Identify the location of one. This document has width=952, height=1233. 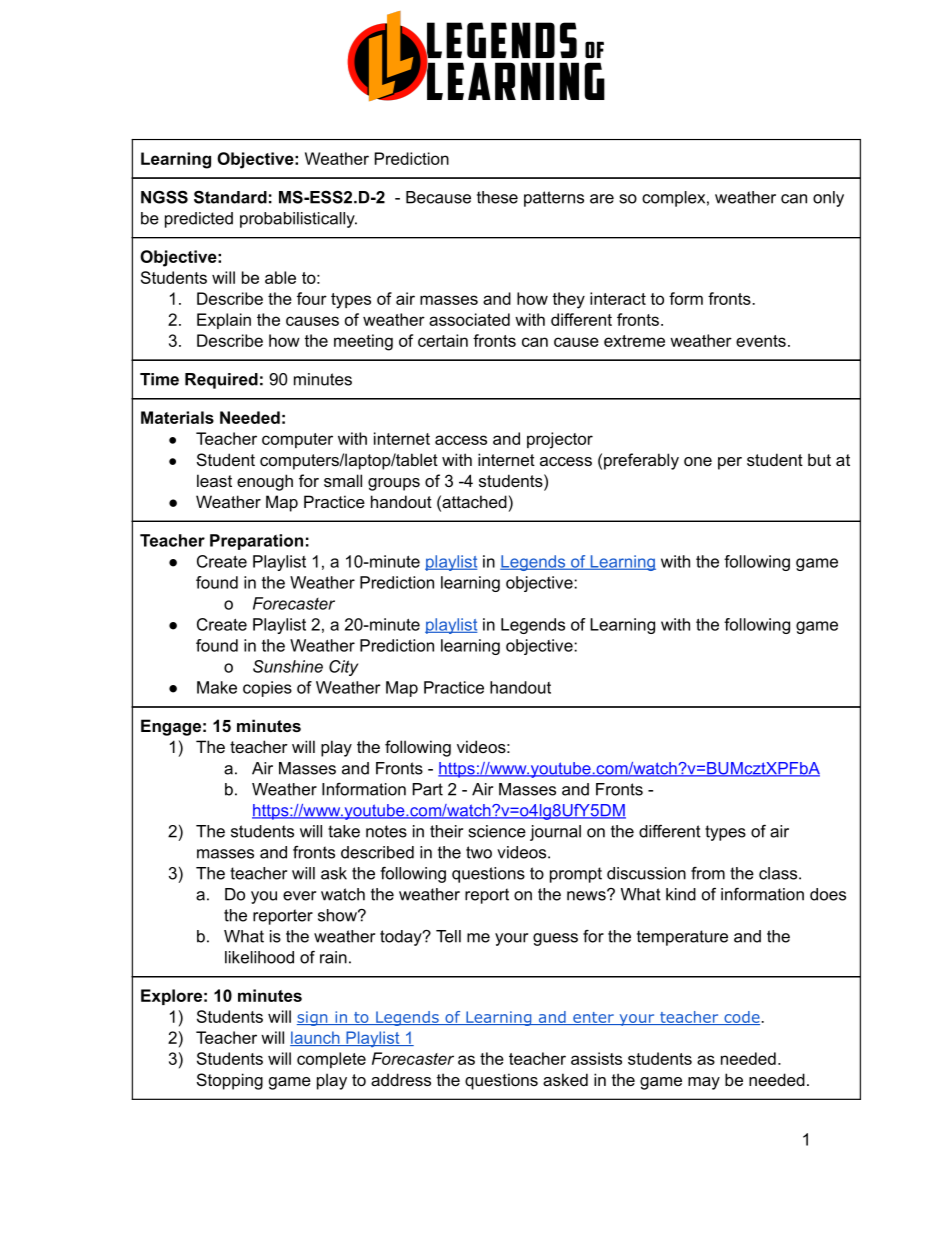
(698, 461).
